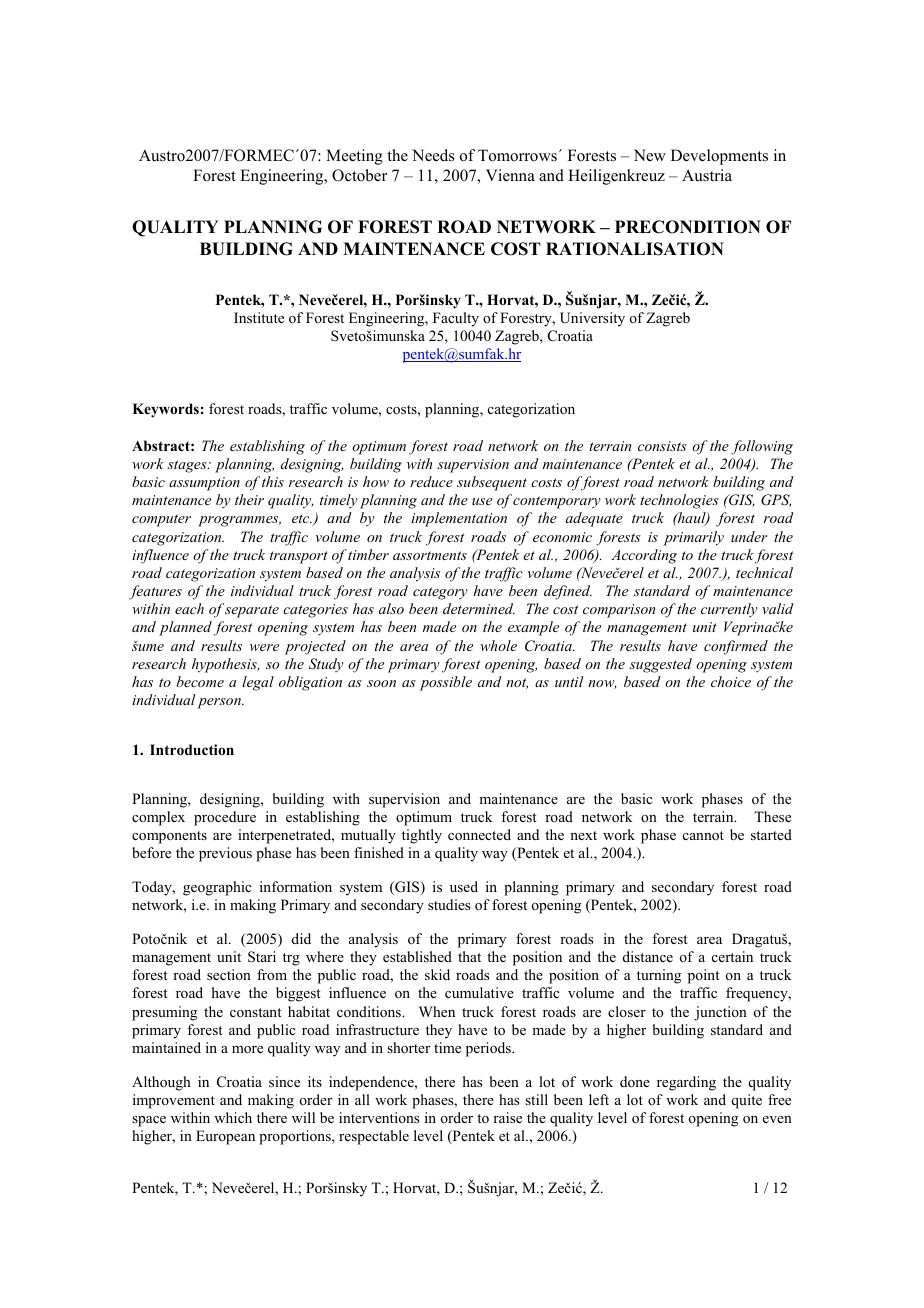 This image has width=924, height=1308. I want to click on Meeting, so click(354, 157).
